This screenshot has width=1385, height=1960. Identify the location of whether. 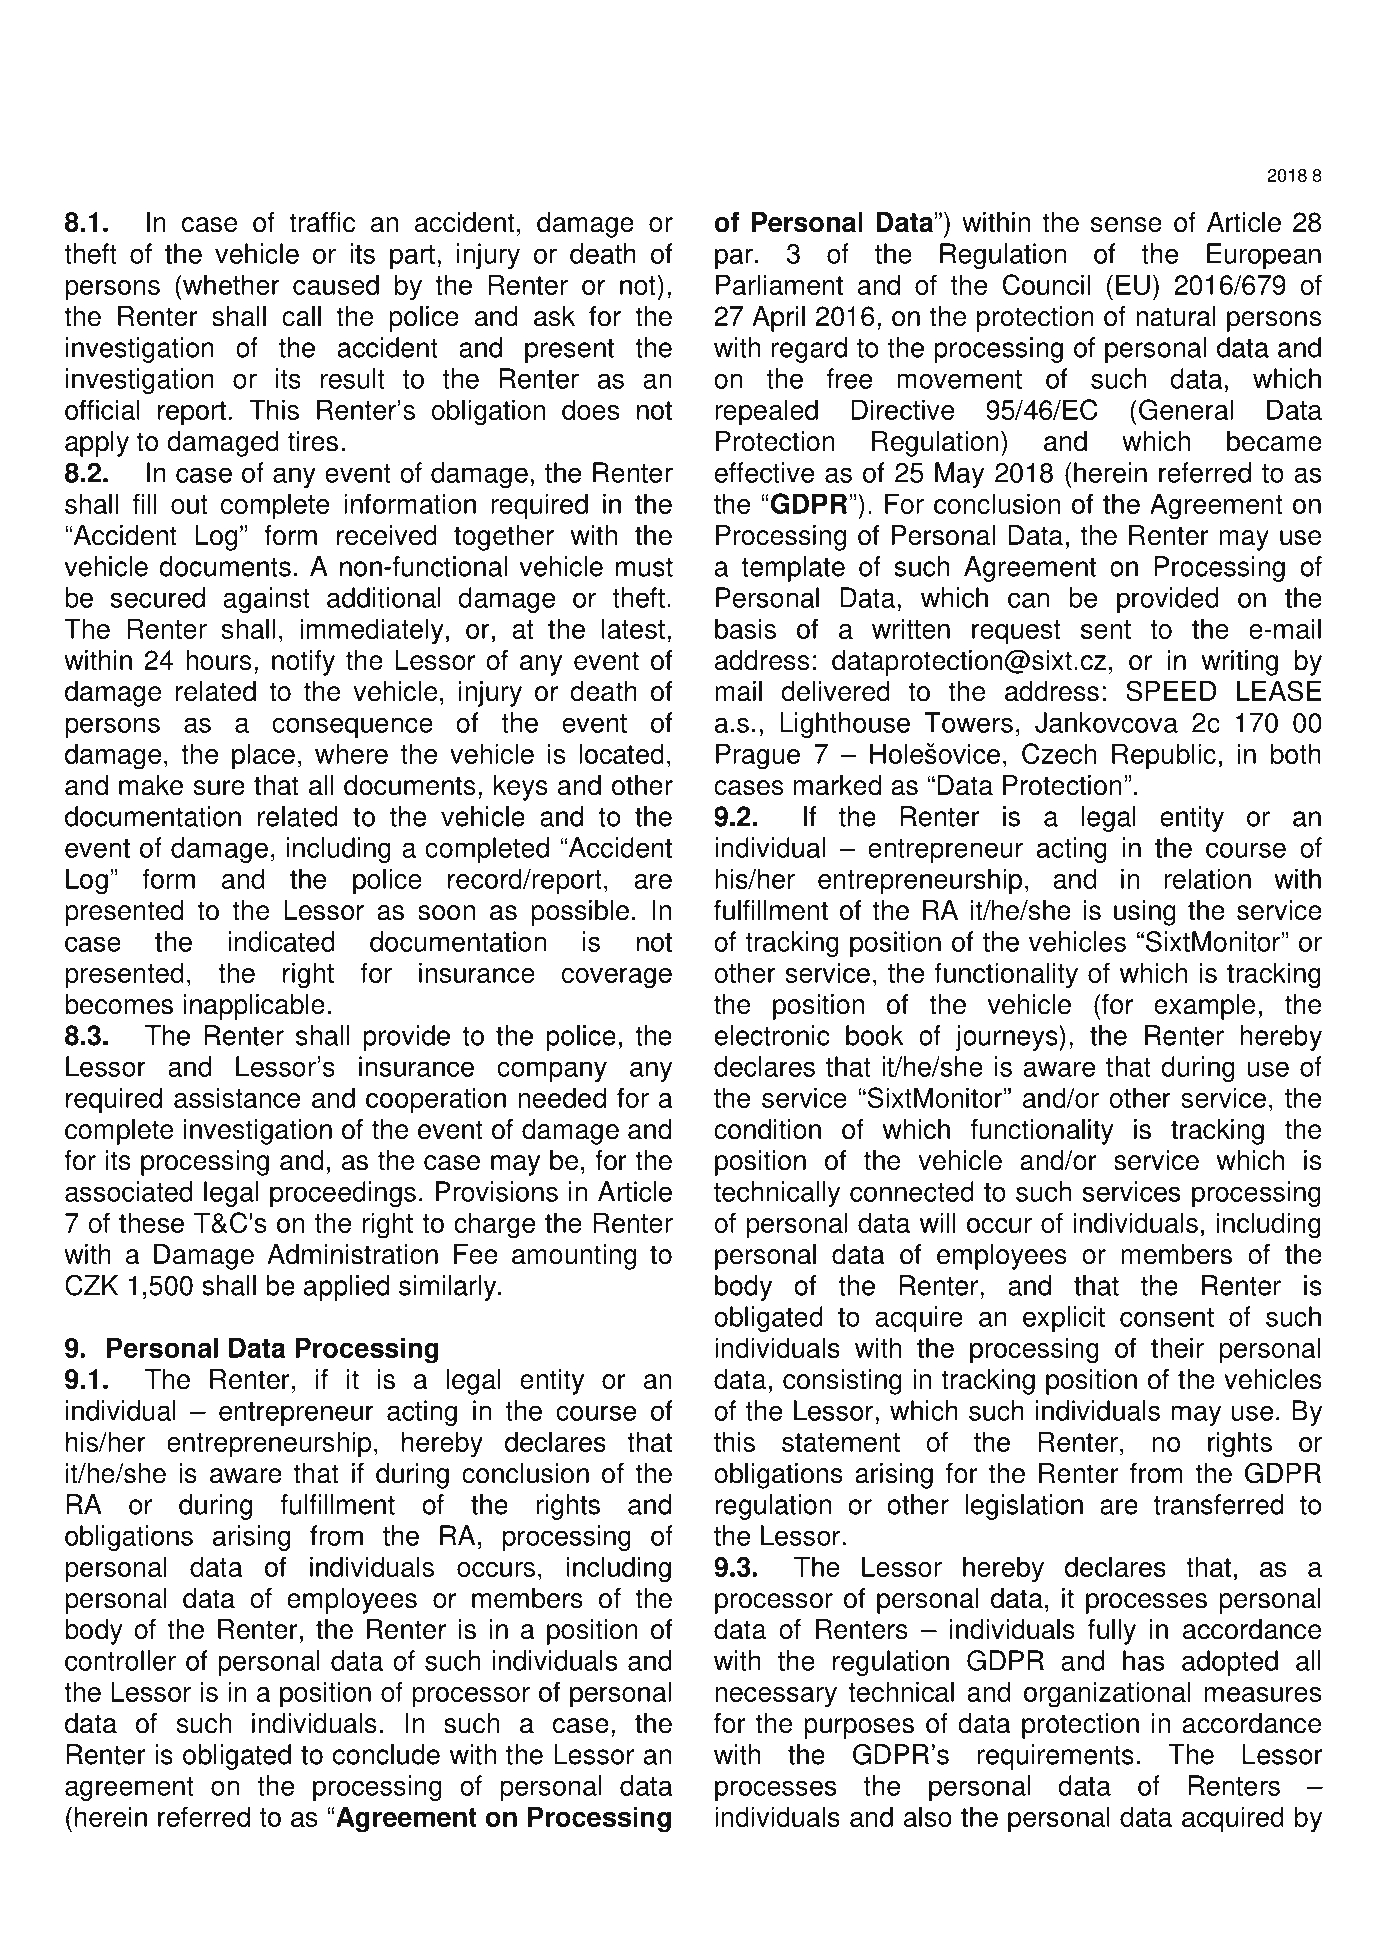
(230, 284).
